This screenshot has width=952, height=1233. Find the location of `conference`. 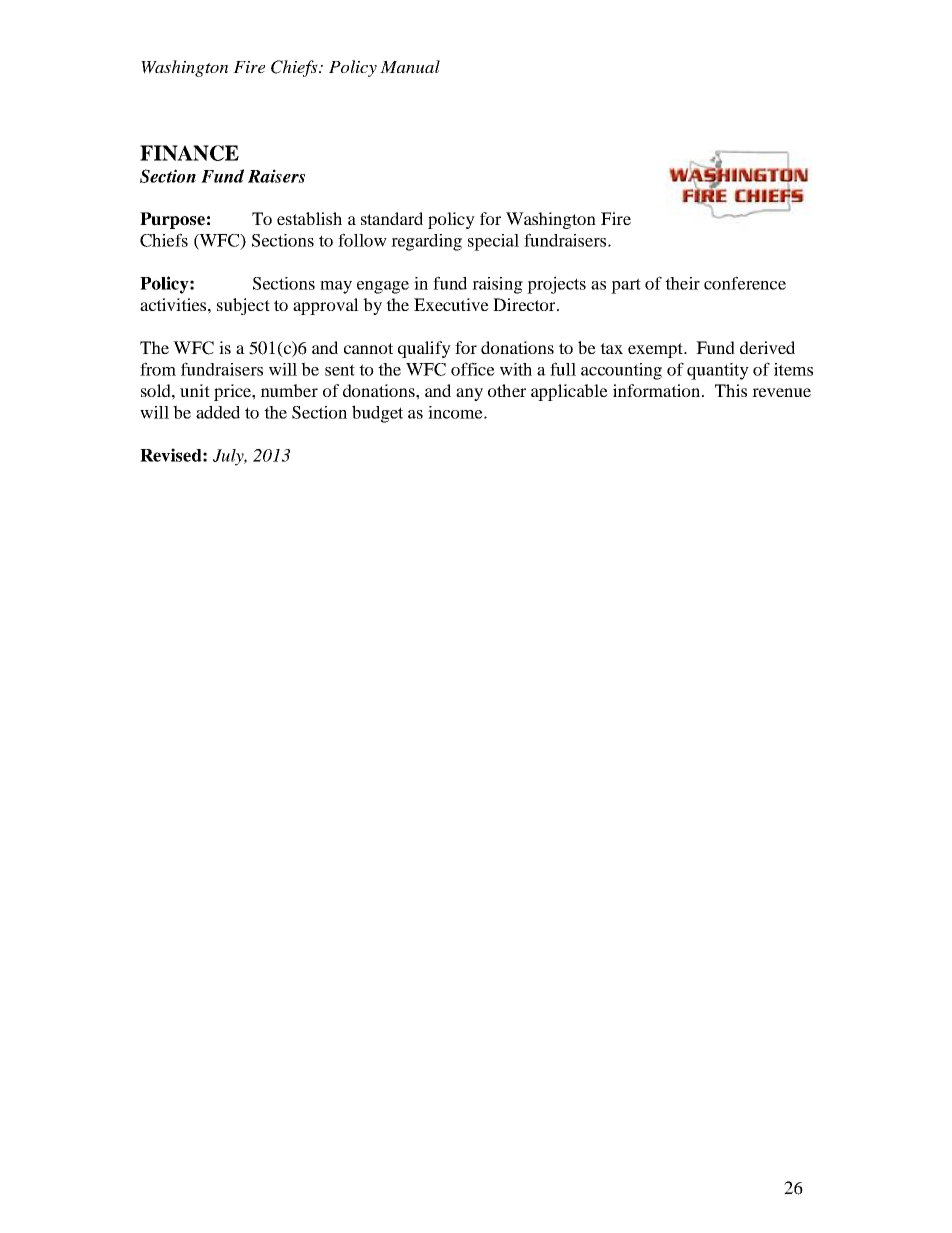

conference is located at coordinates (745, 283).
